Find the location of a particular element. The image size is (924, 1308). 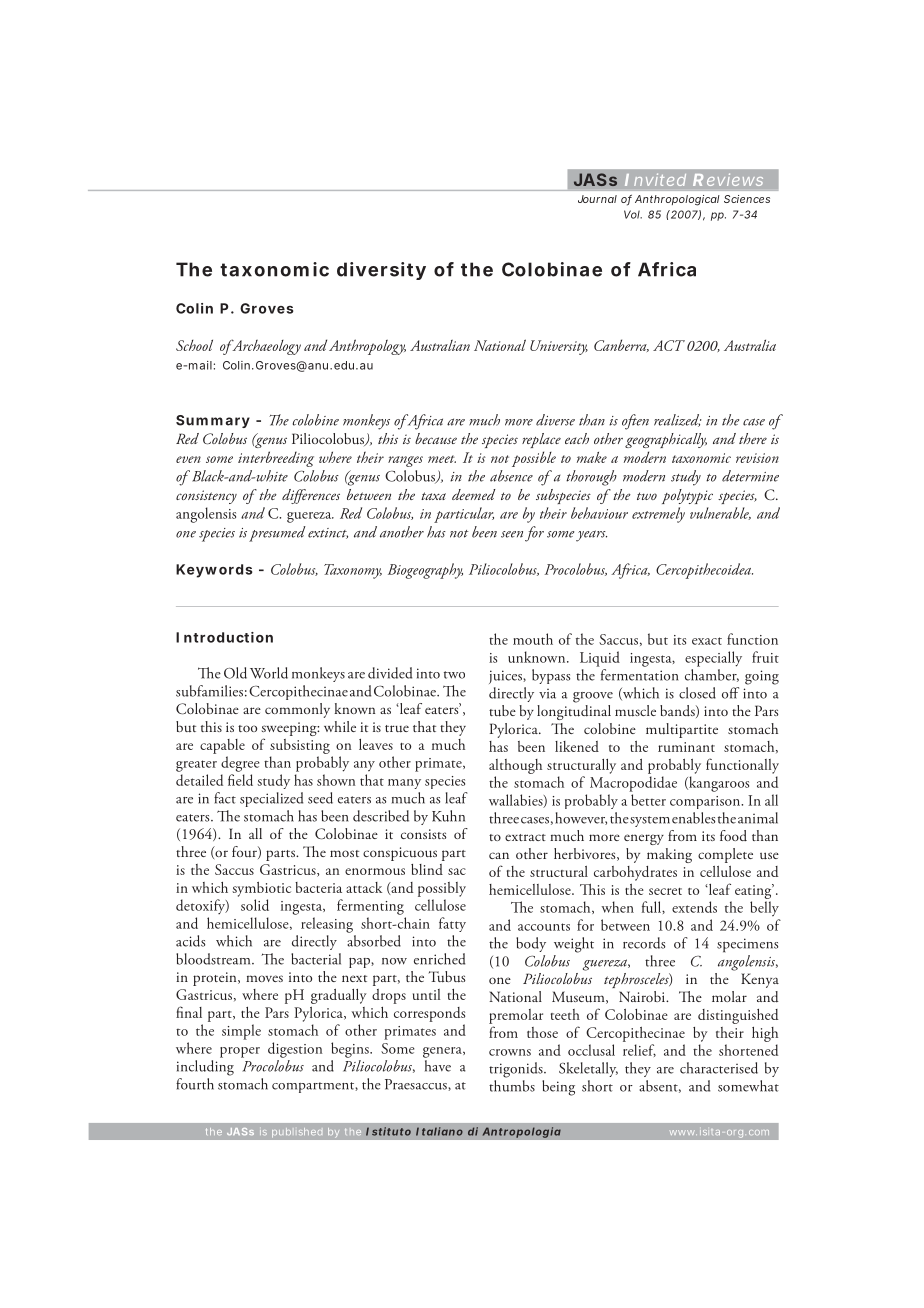

presumed is located at coordinates (277, 534).
